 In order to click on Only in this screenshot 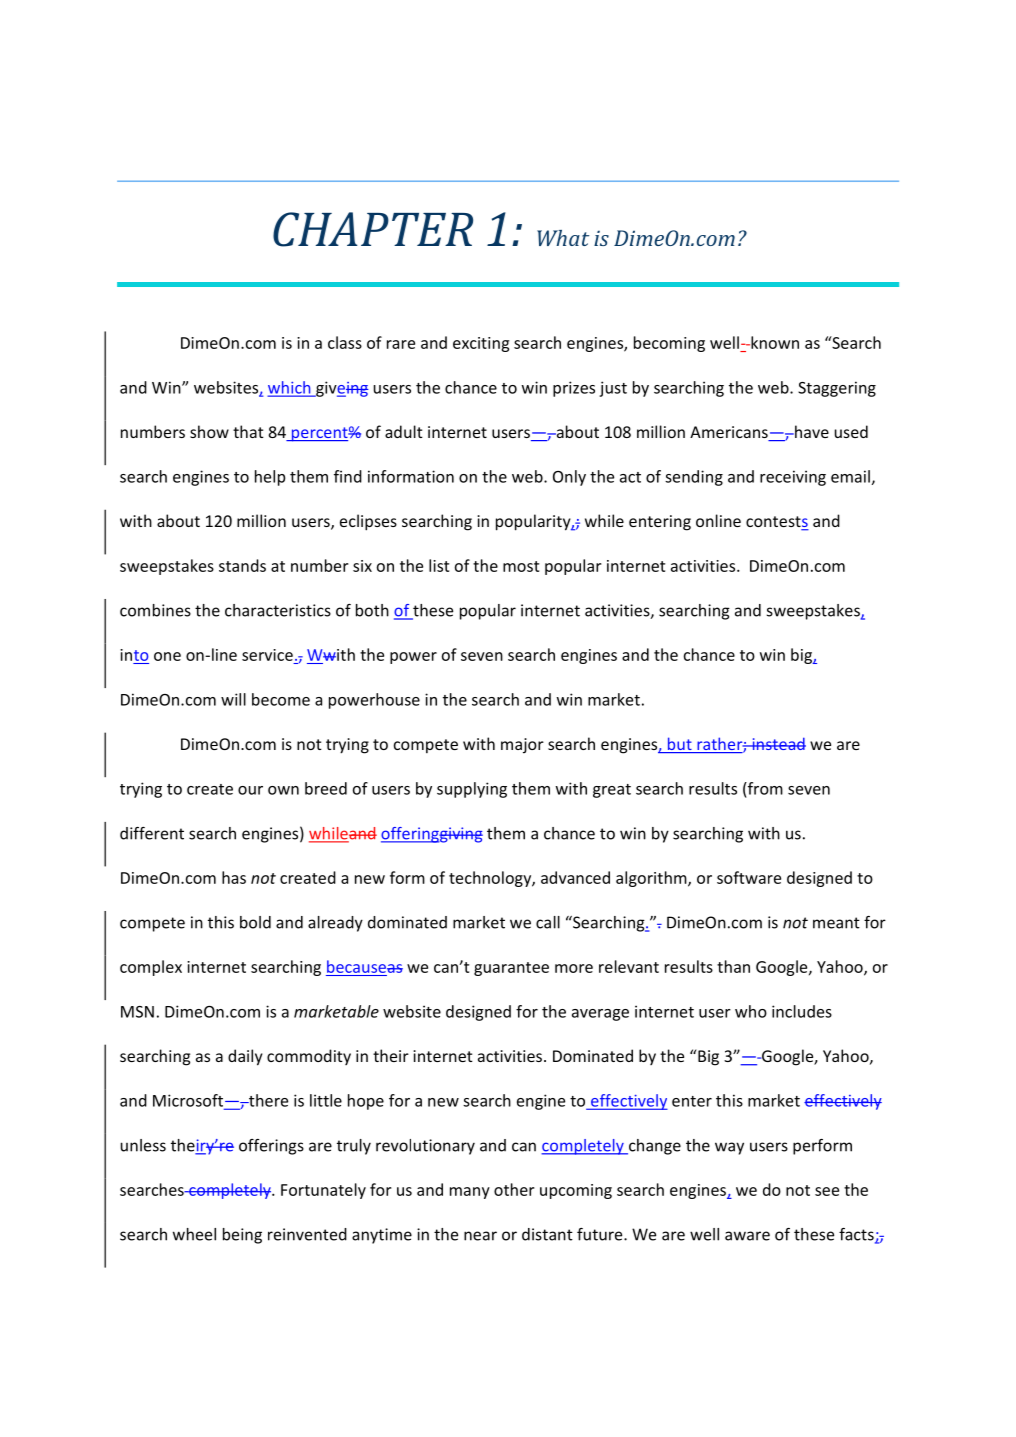, I will do `click(569, 478)`.
